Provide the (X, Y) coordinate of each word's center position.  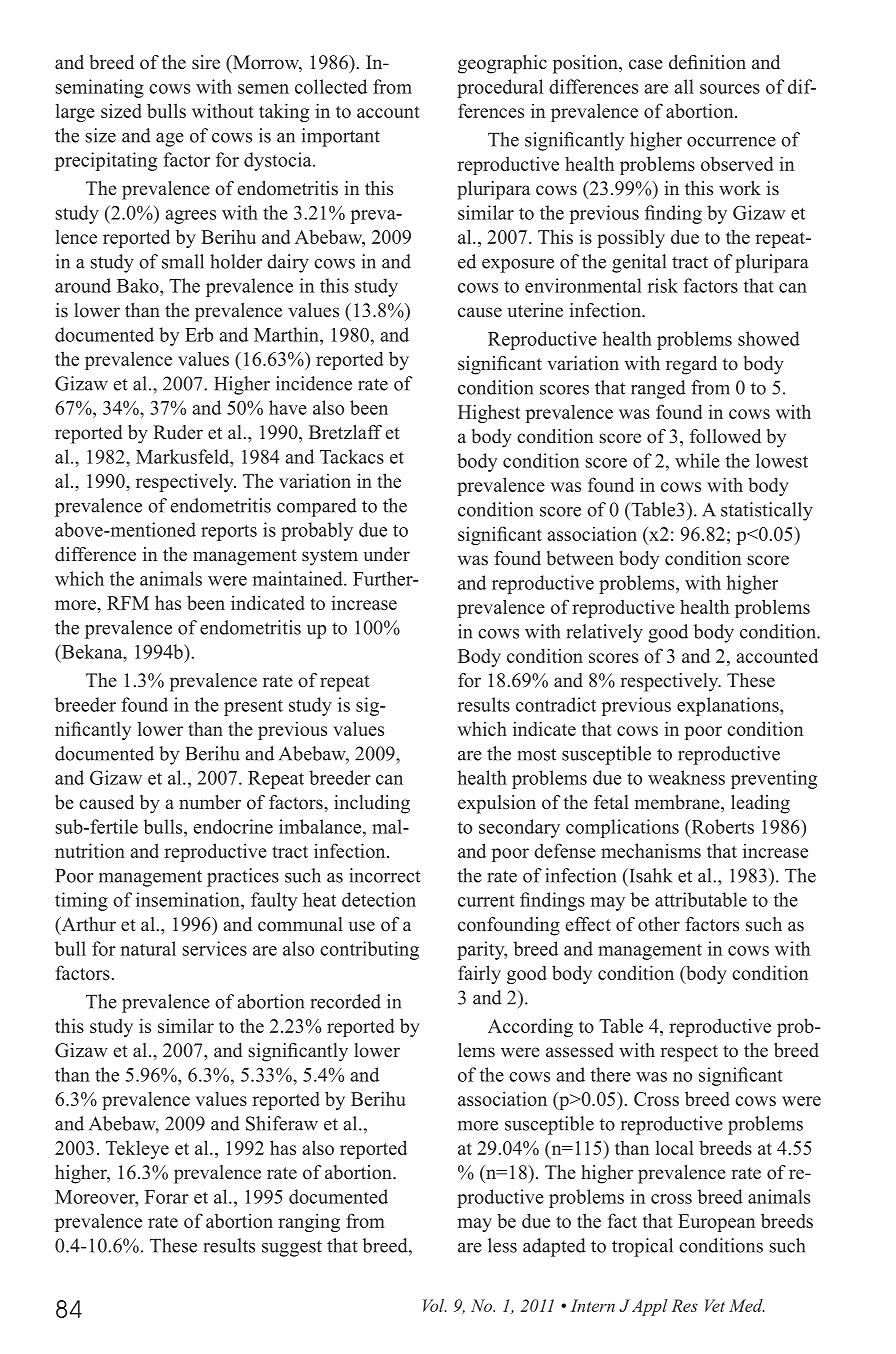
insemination (189, 899)
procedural (500, 88)
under (386, 554)
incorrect (385, 875)
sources (730, 89)
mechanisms (651, 850)
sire (206, 62)
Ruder (178, 432)
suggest (292, 1248)
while (697, 460)
